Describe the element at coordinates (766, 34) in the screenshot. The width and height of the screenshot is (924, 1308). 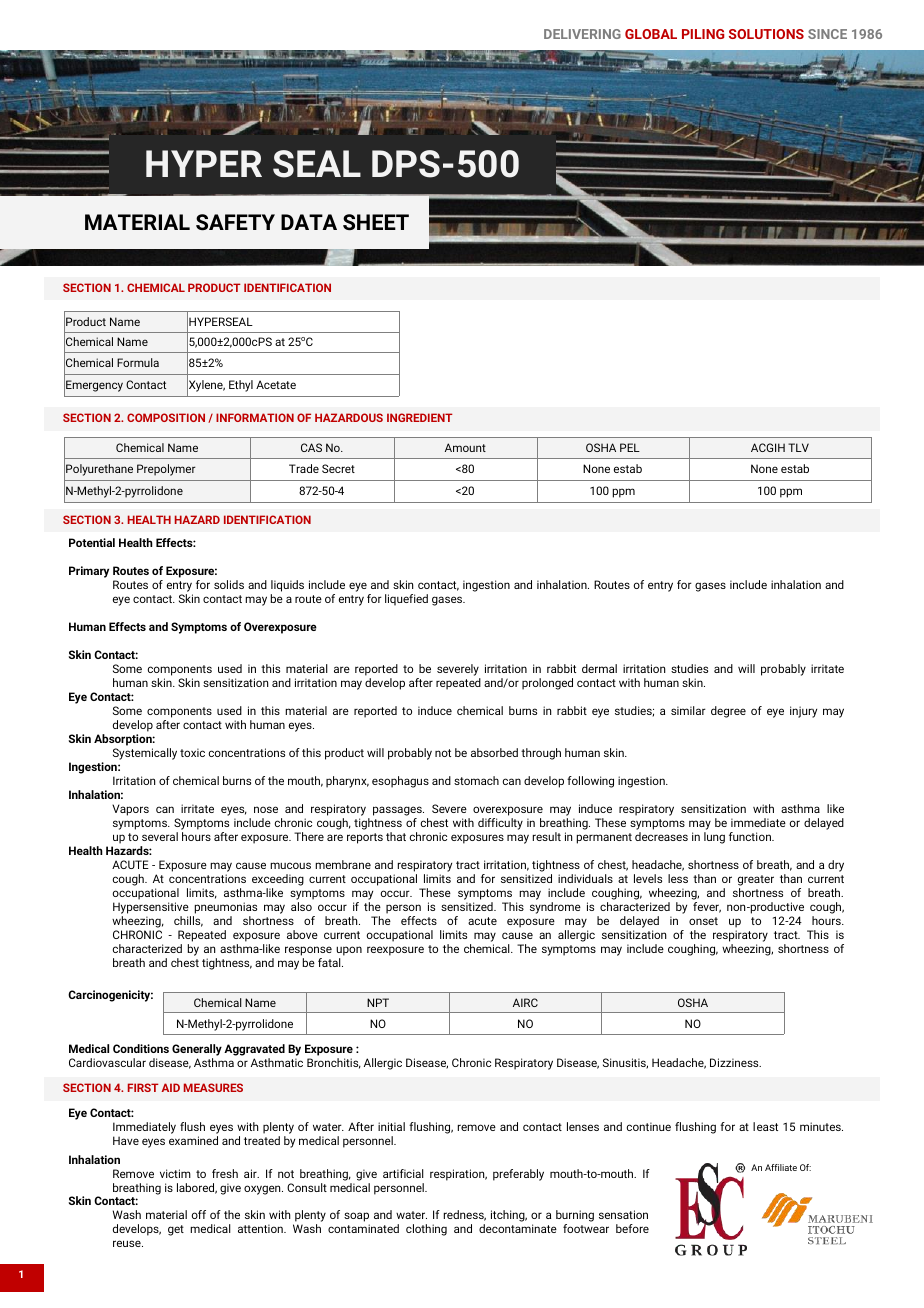
I see `SOLUTIONS` at that location.
